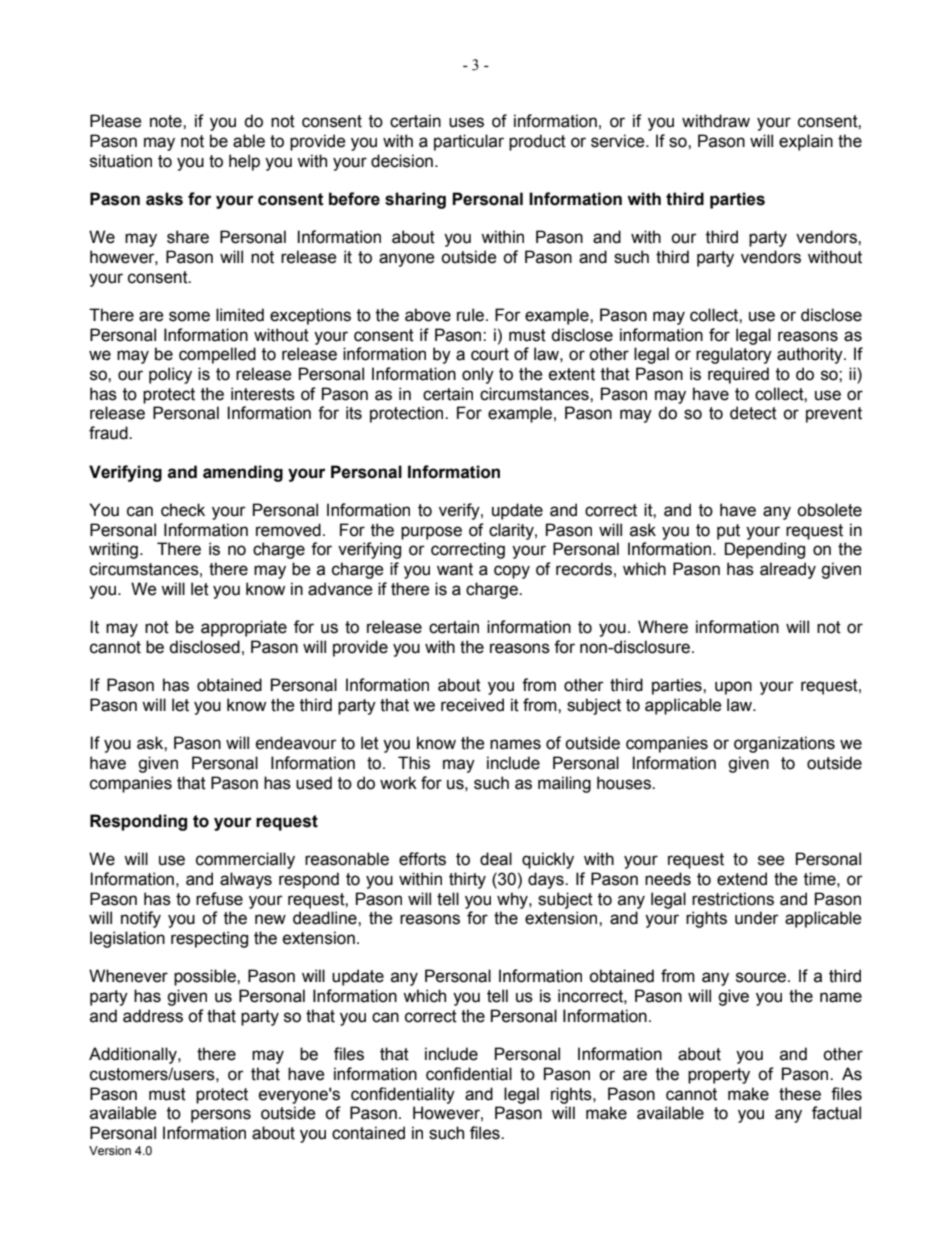 This image has width=952, height=1233. I want to click on explain, so click(806, 142).
